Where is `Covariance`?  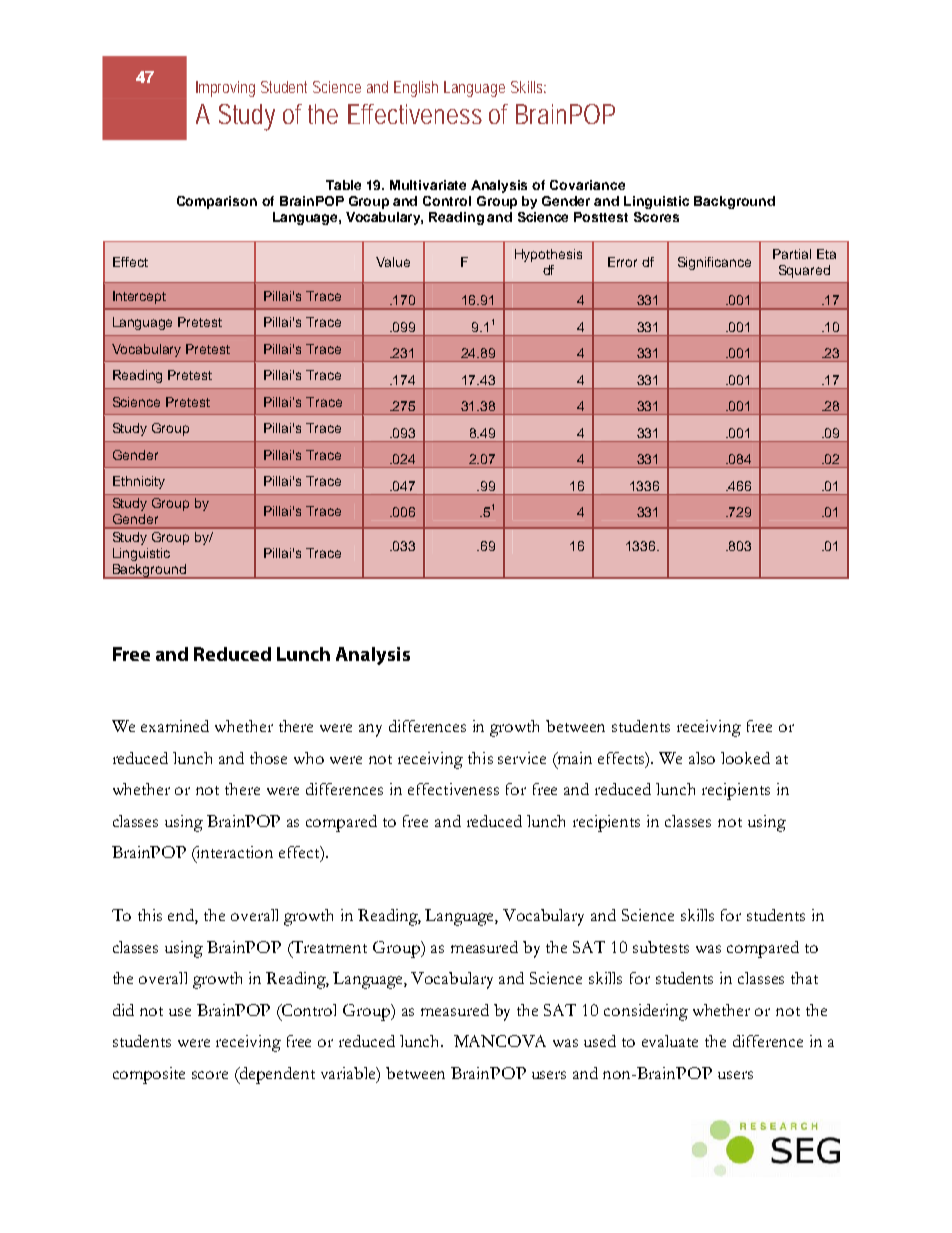
Covariance is located at coordinates (587, 185).
